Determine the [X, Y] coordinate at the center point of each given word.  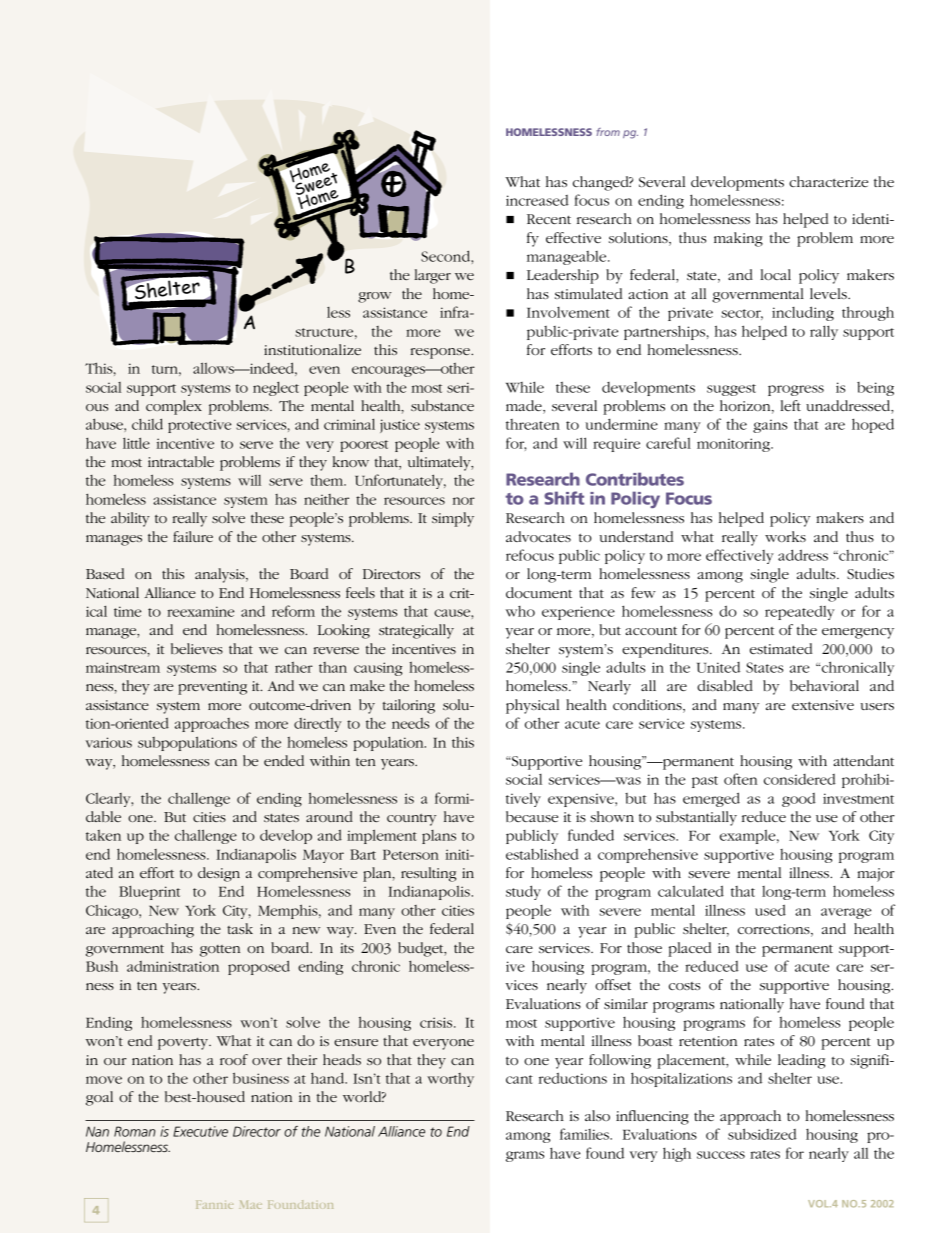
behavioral [824, 685]
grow [375, 297]
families [585, 1134]
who [520, 611]
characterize [828, 181]
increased [537, 200]
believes [197, 648]
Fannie [214, 1205]
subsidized [762, 1134]
